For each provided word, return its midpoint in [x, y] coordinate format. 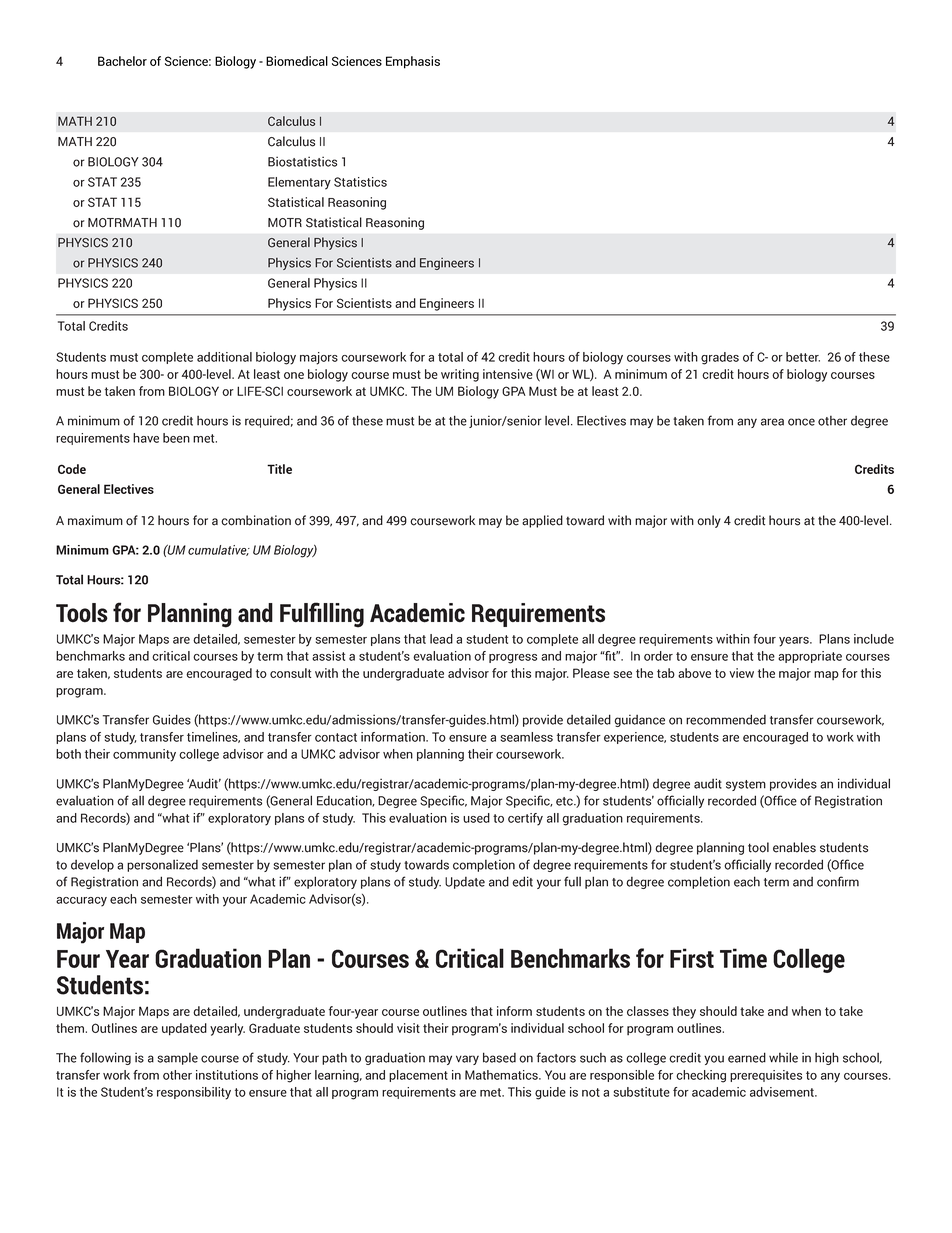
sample [177, 1059]
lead [441, 639]
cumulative [218, 550]
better [803, 357]
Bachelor [122, 61]
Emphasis [413, 62]
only [709, 521]
